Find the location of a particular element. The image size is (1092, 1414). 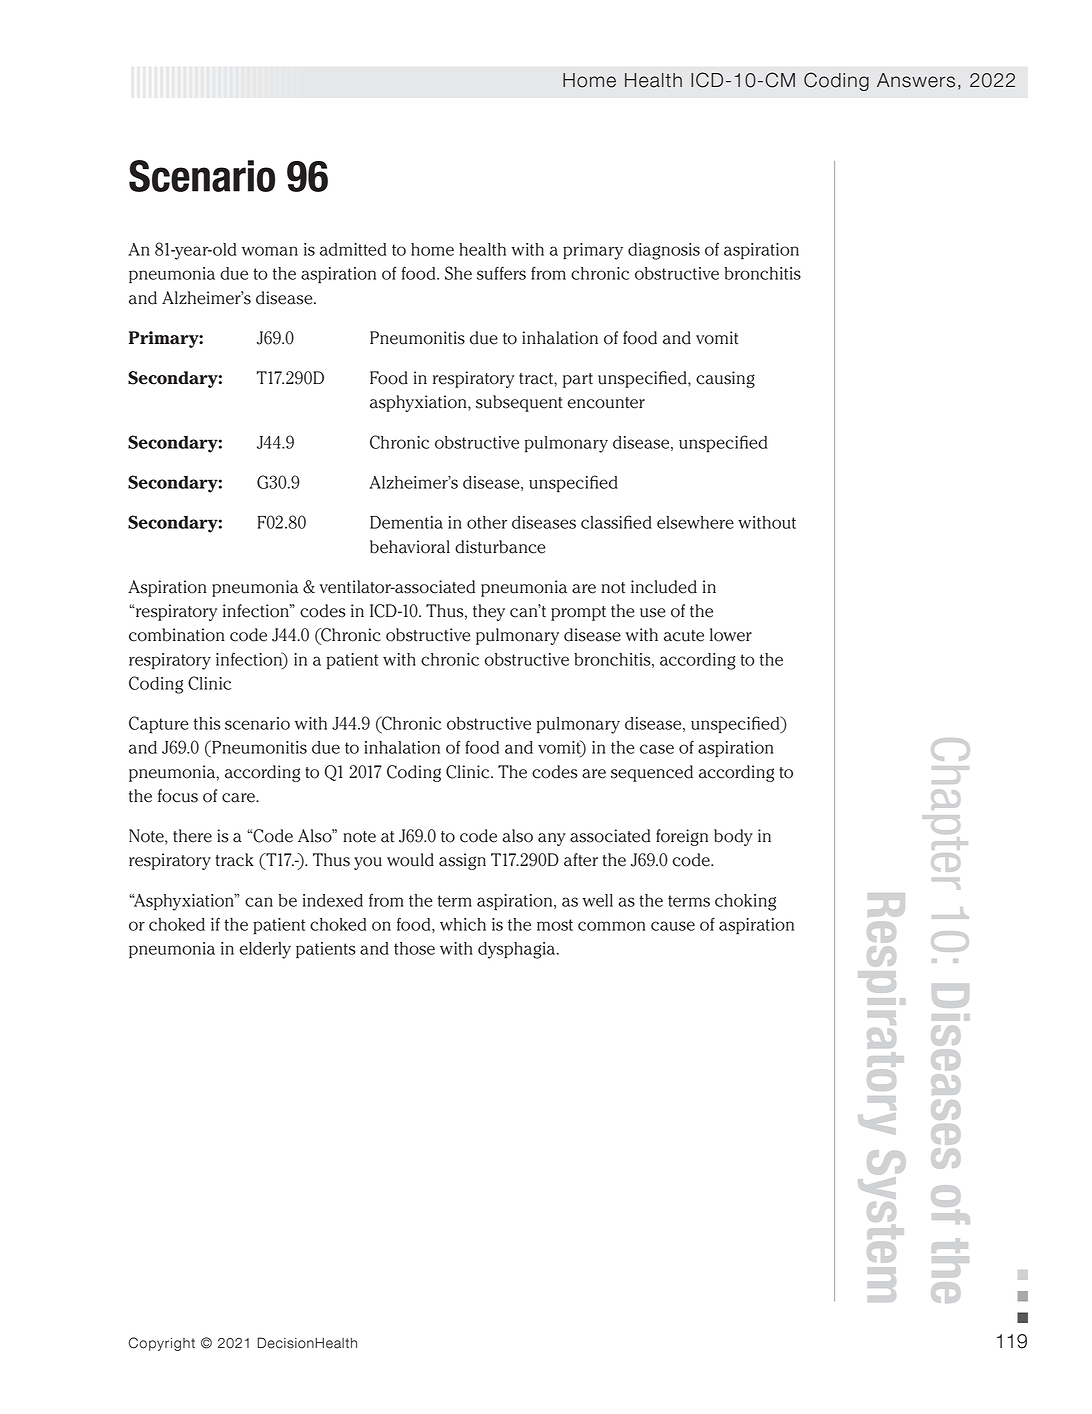

cause is located at coordinates (673, 926).
